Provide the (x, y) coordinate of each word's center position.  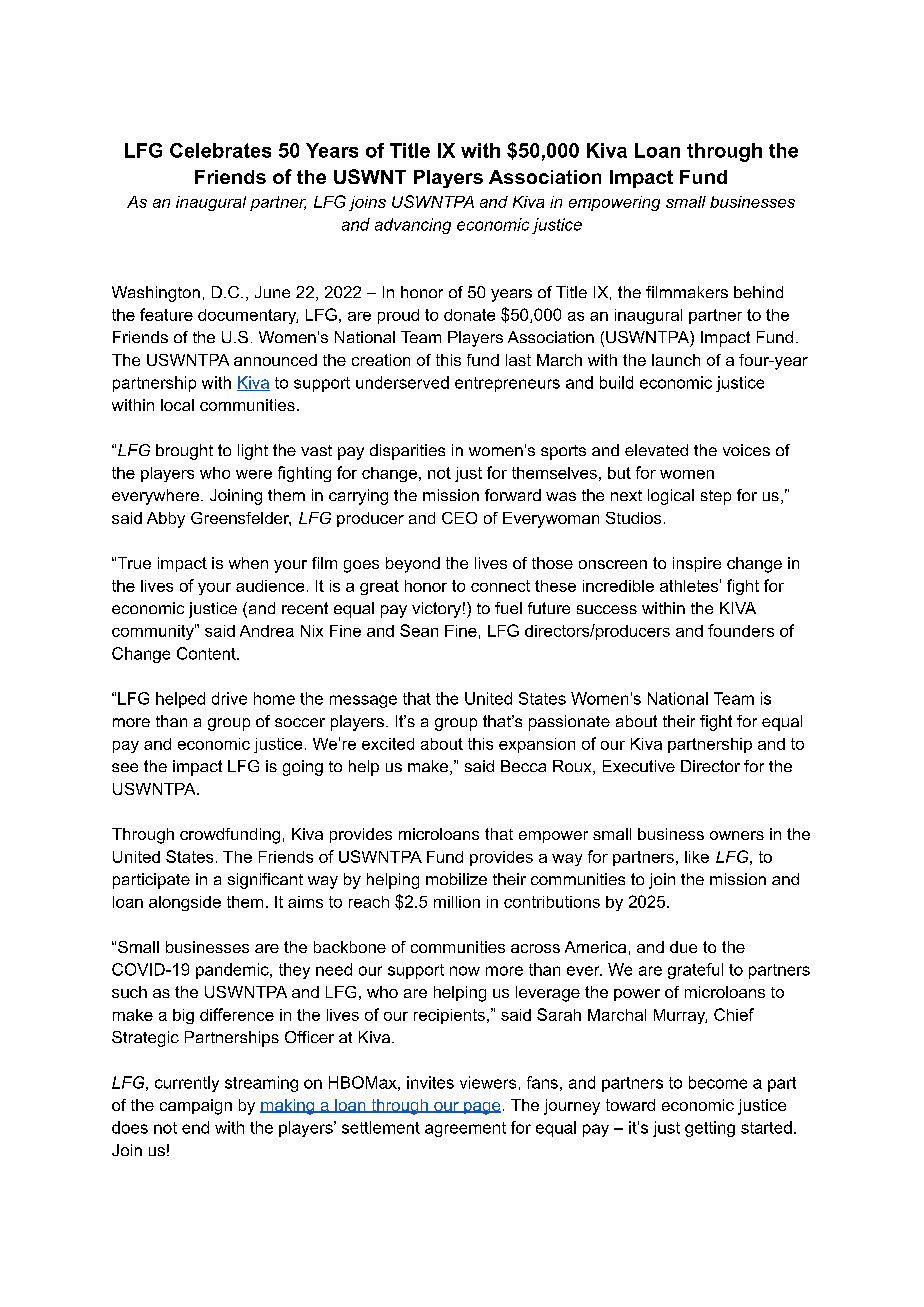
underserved (402, 382)
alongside (185, 903)
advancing (413, 226)
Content (207, 653)
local (177, 405)
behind (758, 292)
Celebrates (220, 150)
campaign (196, 1107)
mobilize (456, 879)
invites (430, 1082)
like (697, 857)
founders (741, 630)
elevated (656, 450)
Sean (419, 630)
